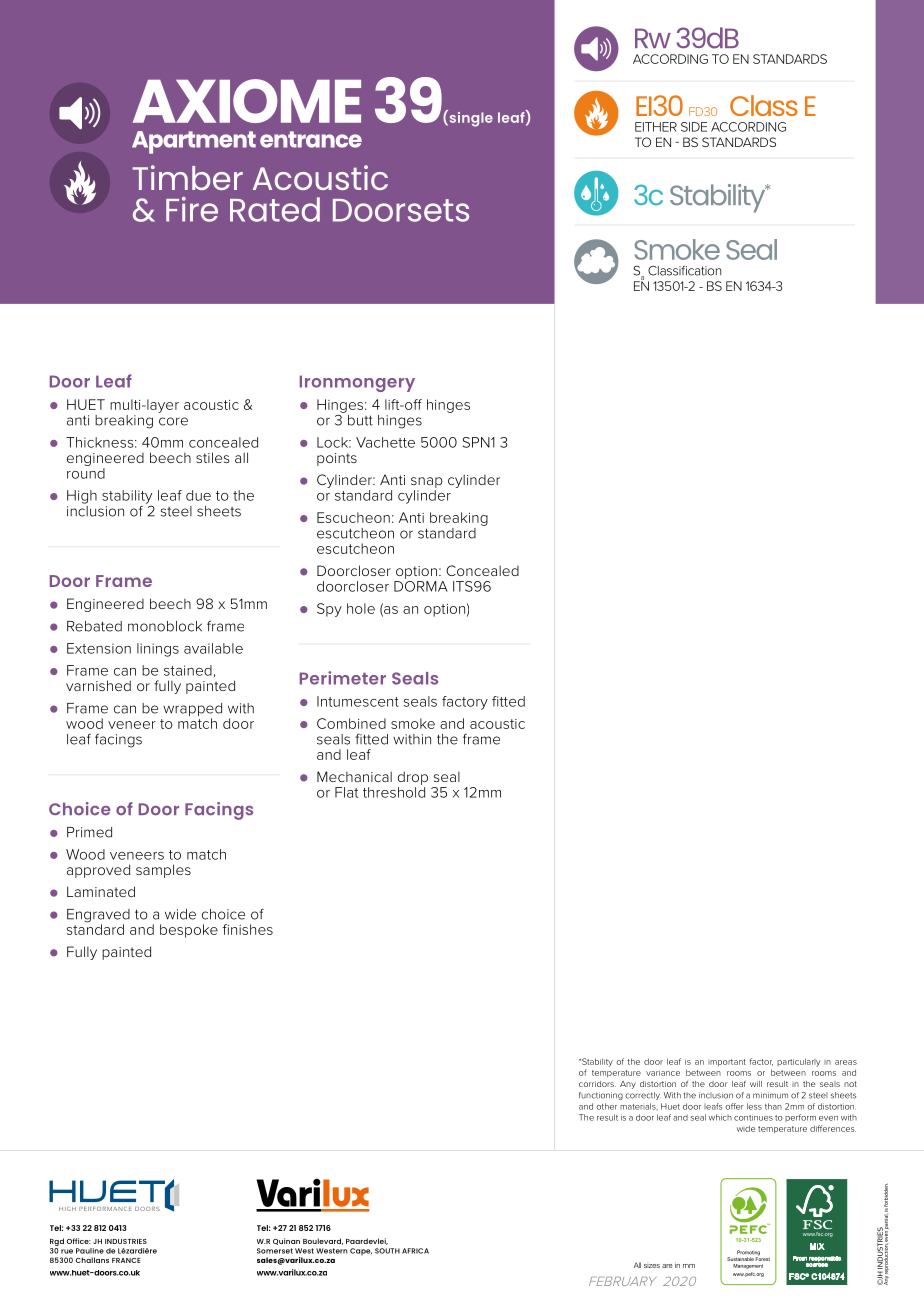 The image size is (924, 1308). Describe the element at coordinates (358, 701) in the document. I see `Intumescent` at that location.
